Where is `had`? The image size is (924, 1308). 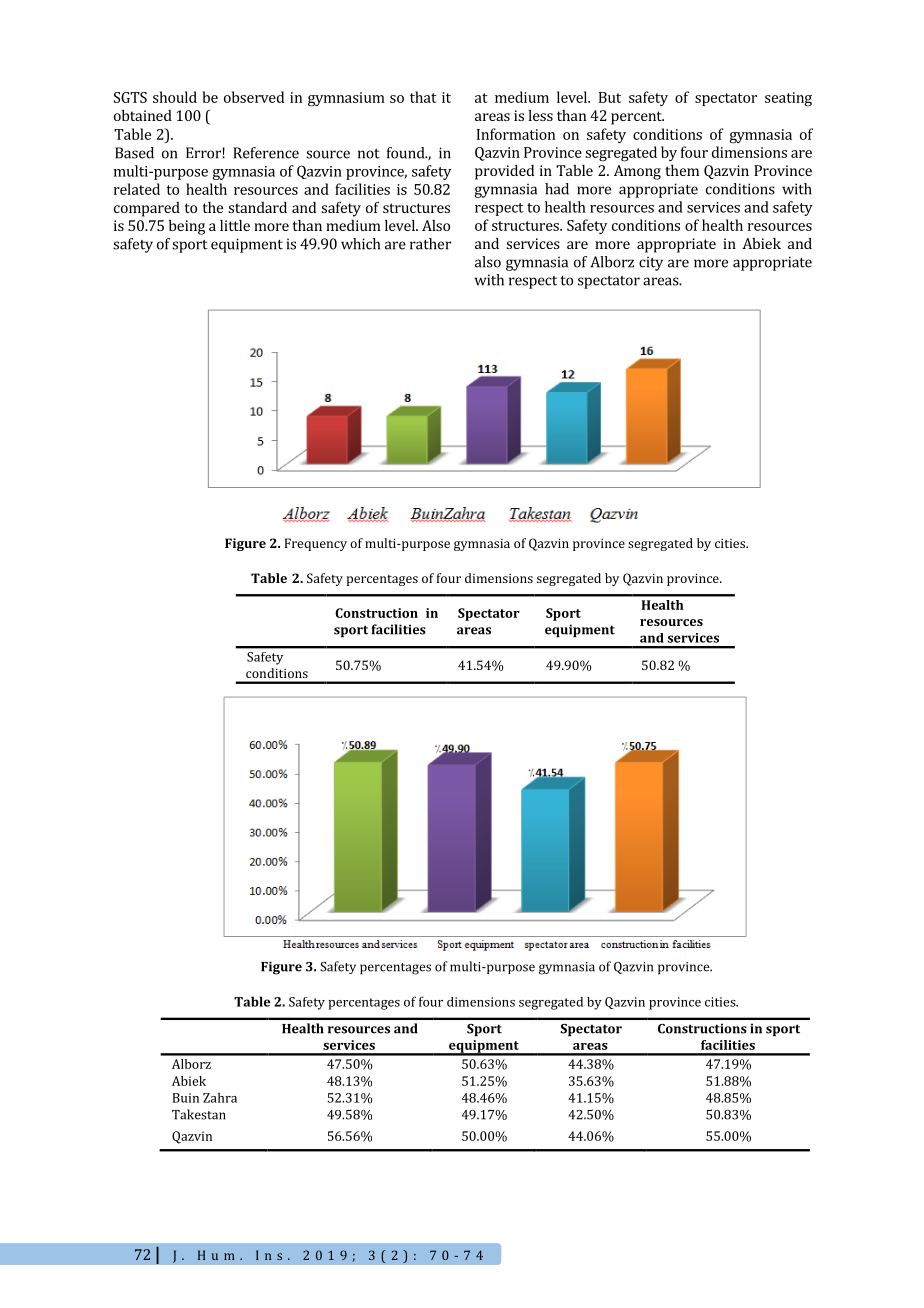
had is located at coordinates (557, 189).
